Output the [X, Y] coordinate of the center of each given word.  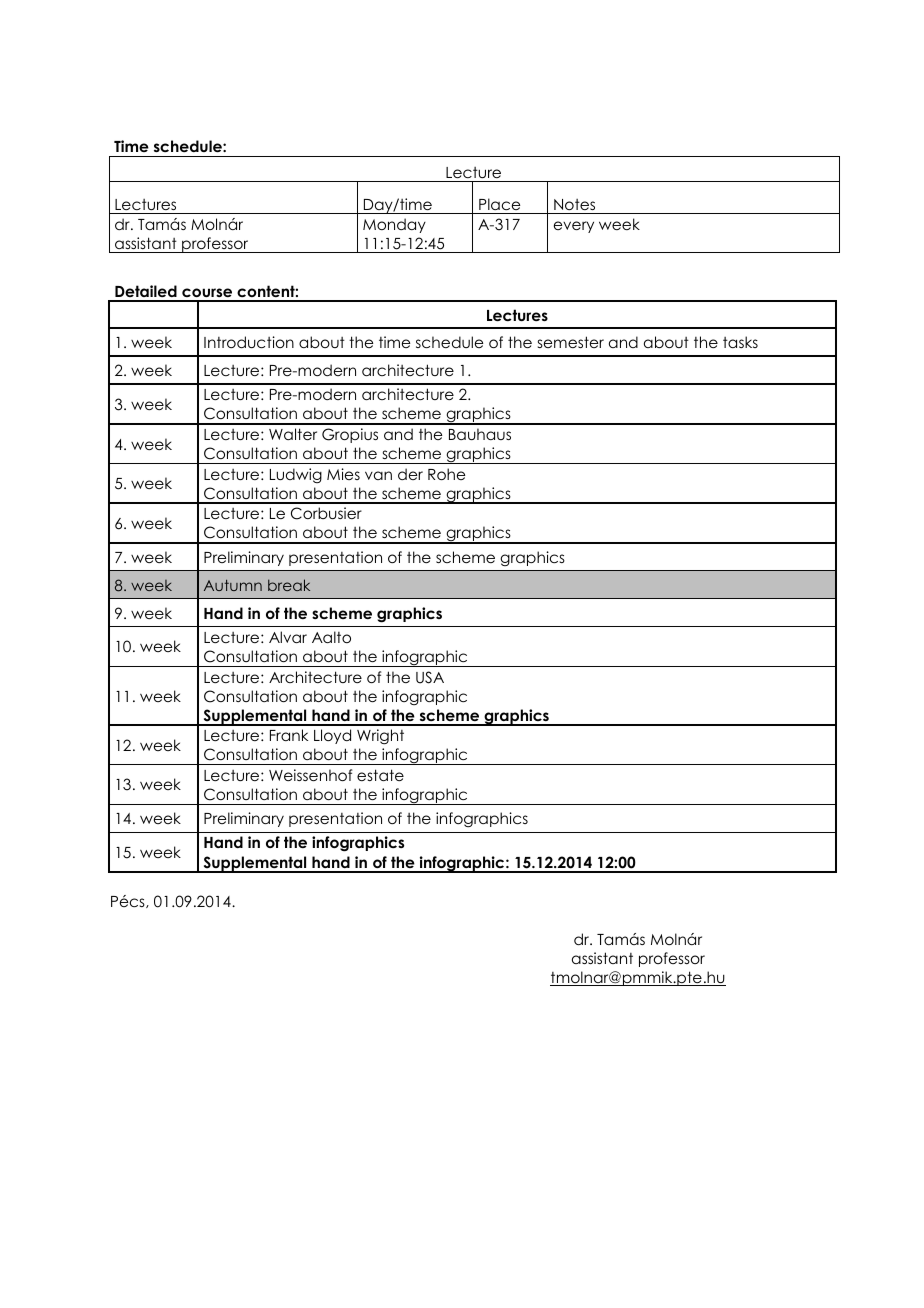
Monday [394, 225]
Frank [289, 735]
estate [380, 775]
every [574, 227]
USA [430, 677]
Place [499, 204]
